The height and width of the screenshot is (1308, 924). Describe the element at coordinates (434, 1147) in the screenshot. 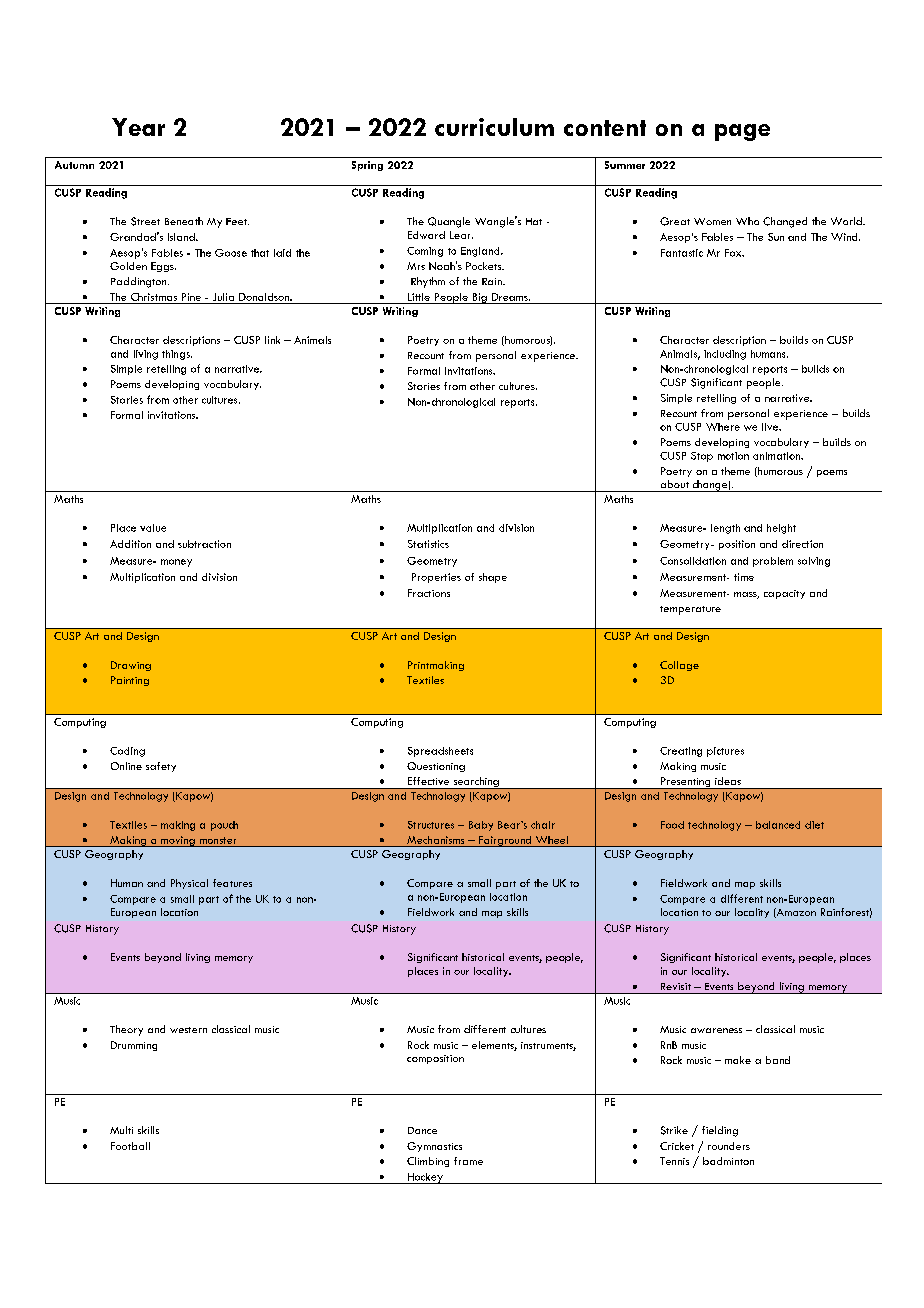

I see `Gymnastics` at that location.
